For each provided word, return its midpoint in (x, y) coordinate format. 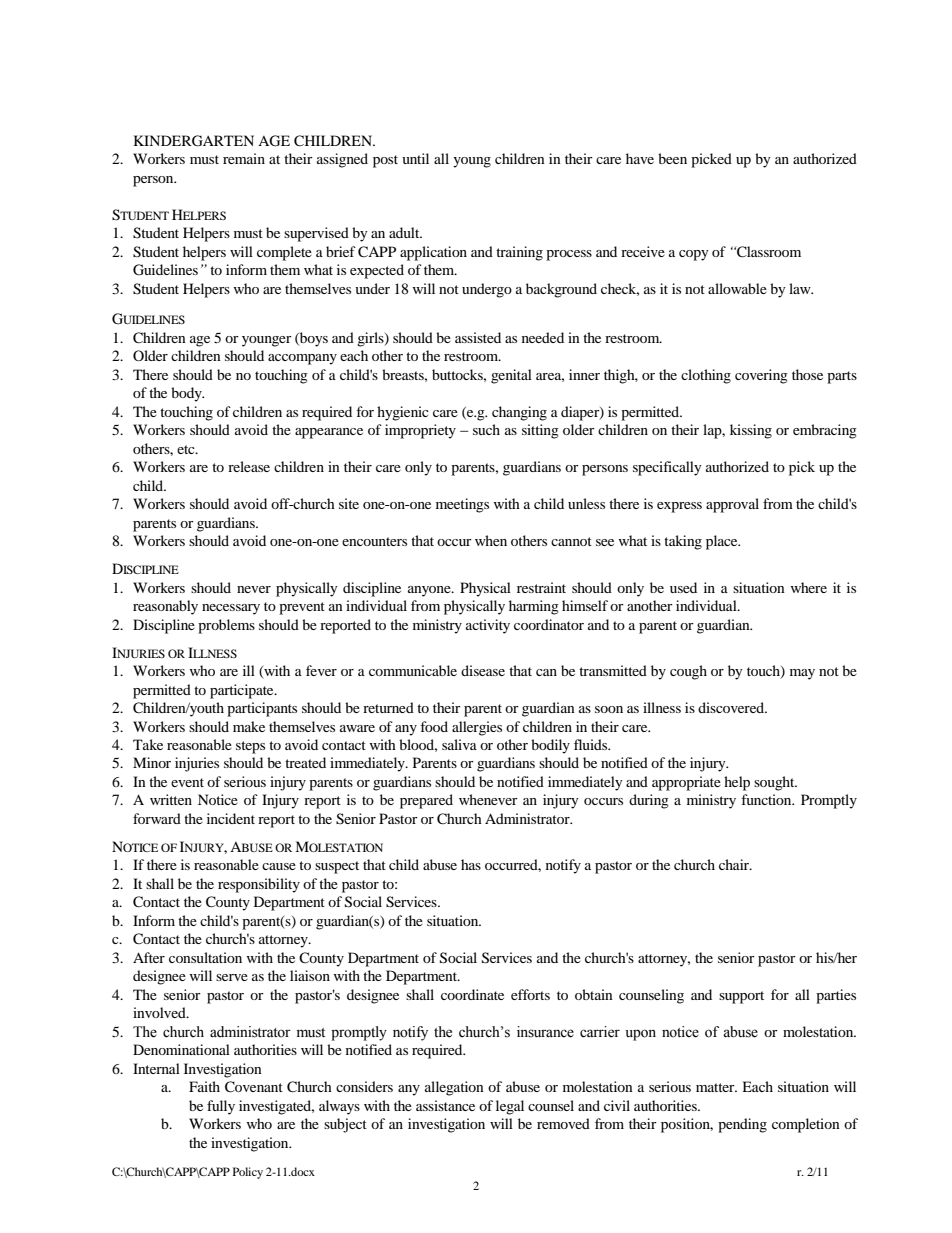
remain (244, 158)
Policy (248, 1173)
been (672, 158)
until (415, 158)
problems (226, 626)
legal (510, 1107)
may (802, 674)
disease (483, 670)
